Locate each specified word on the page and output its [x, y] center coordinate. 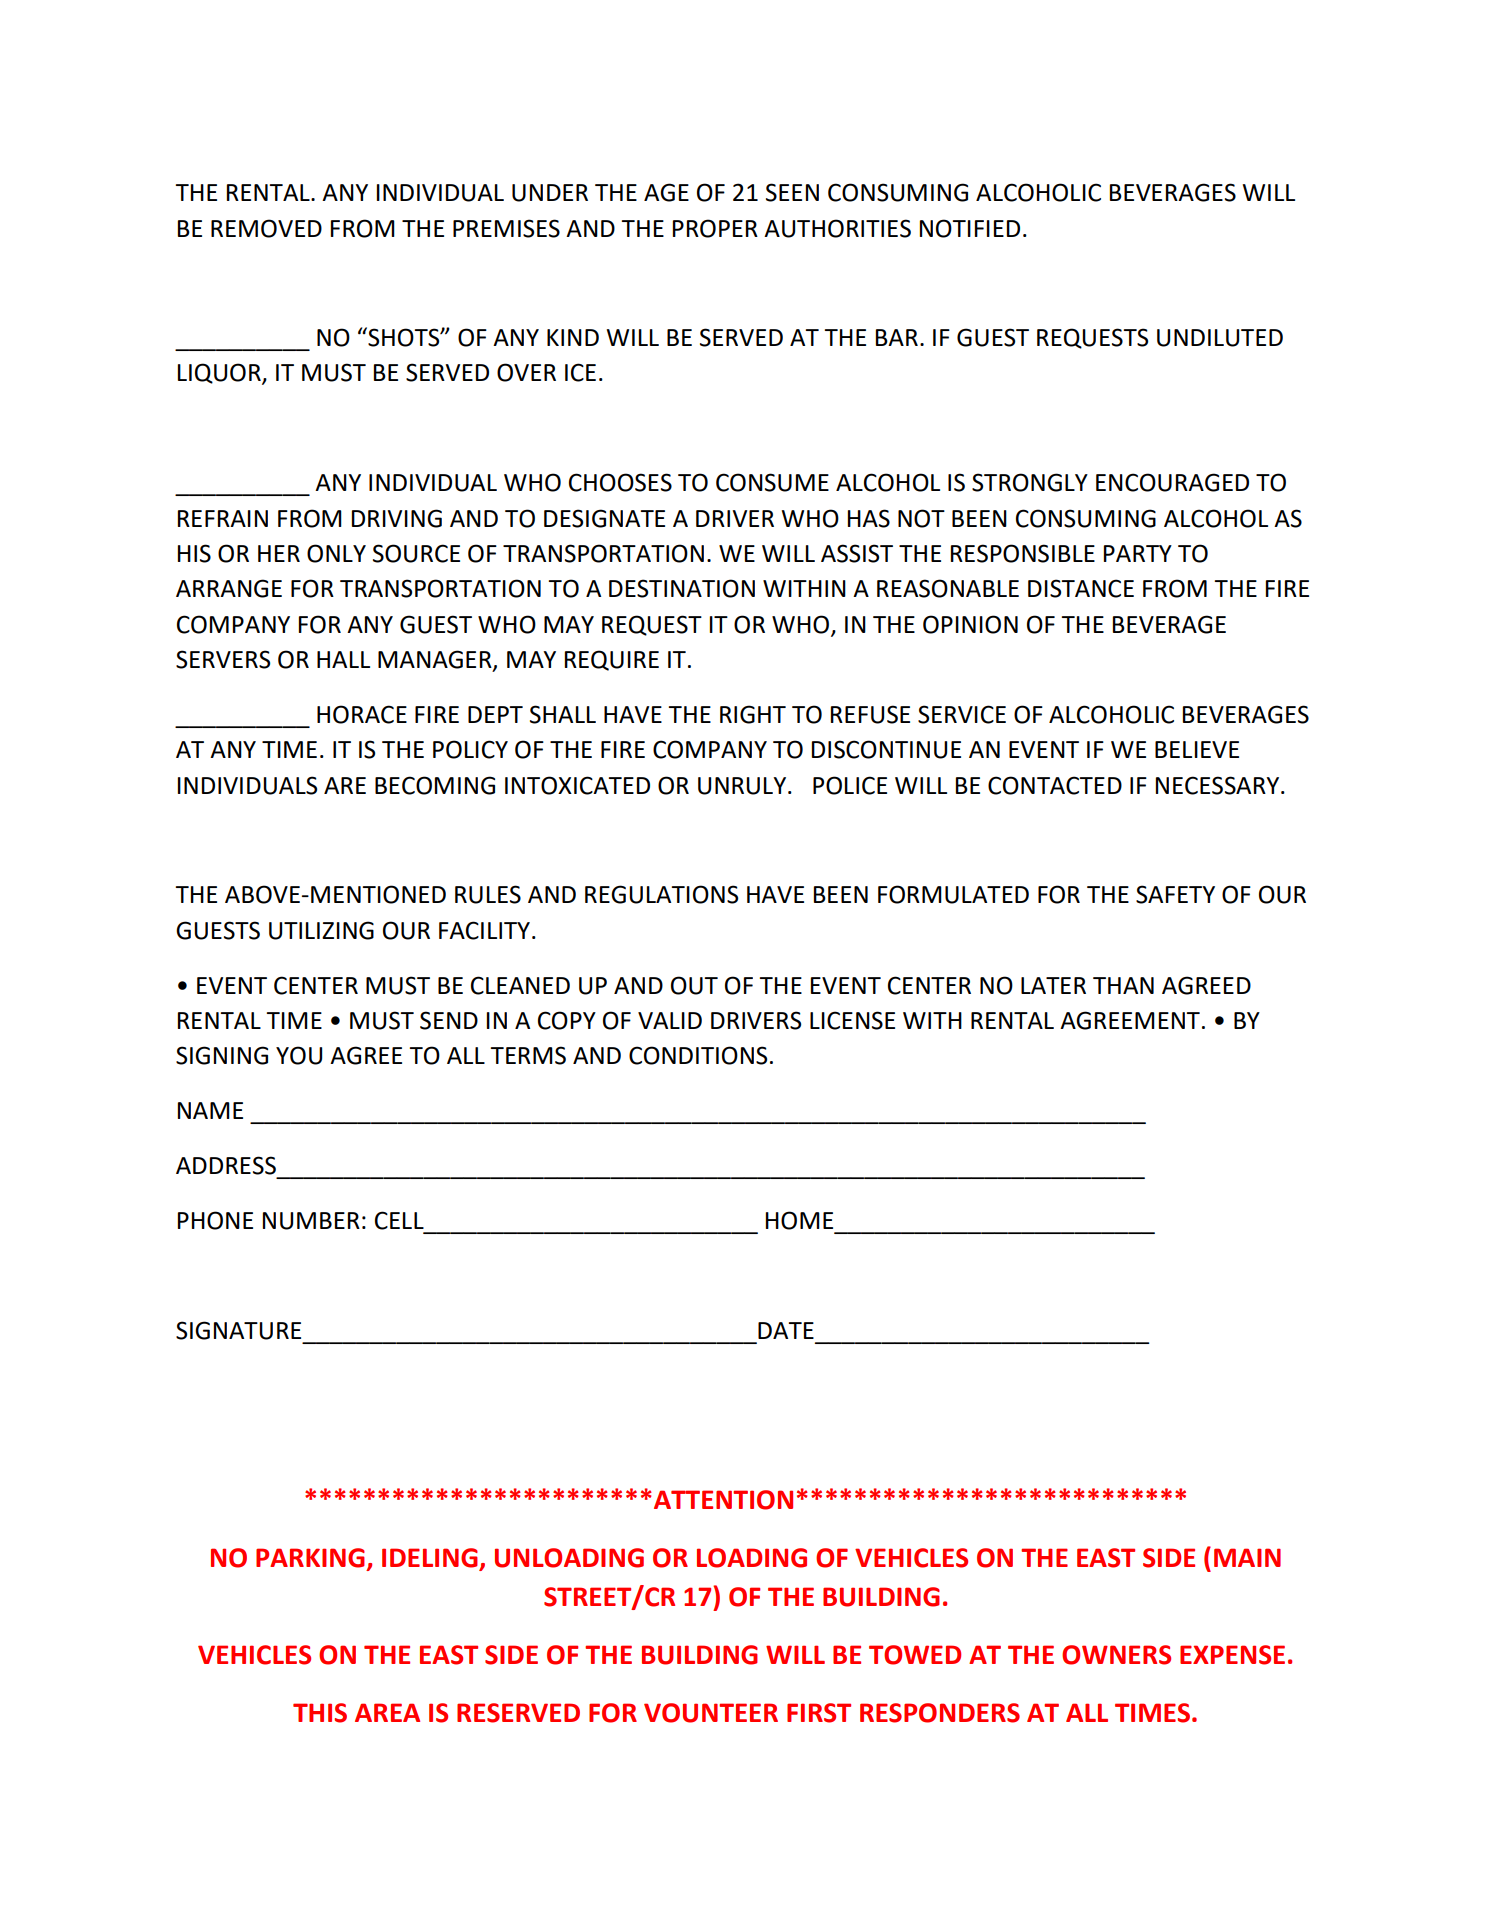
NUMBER [311, 1221]
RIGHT [753, 714]
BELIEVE [1197, 749]
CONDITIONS [698, 1055]
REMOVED [266, 228]
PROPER [715, 228]
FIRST [819, 1713]
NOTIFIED [970, 228]
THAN [1123, 985]
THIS [320, 1713]
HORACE [362, 714]
